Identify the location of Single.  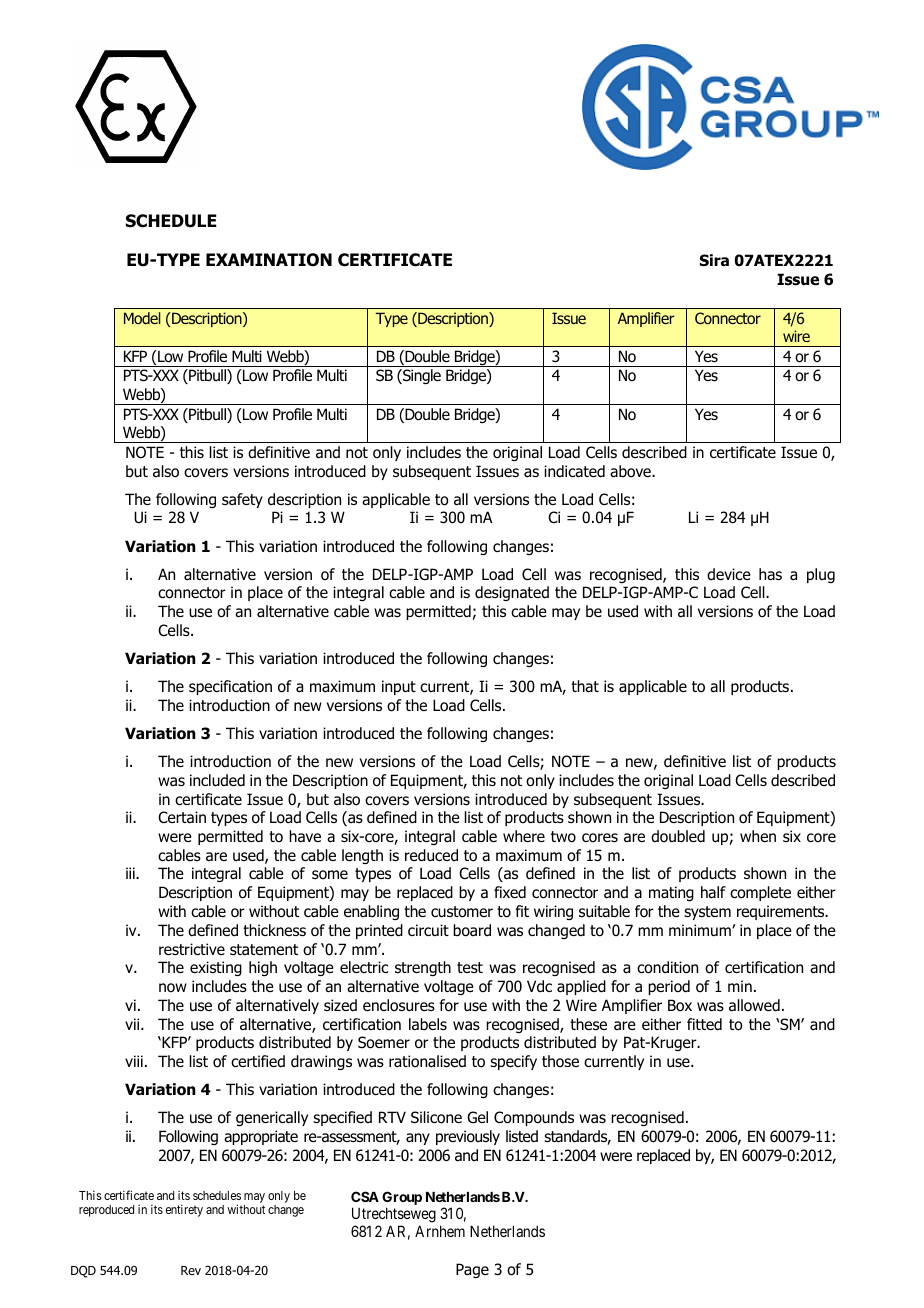
(421, 376).
